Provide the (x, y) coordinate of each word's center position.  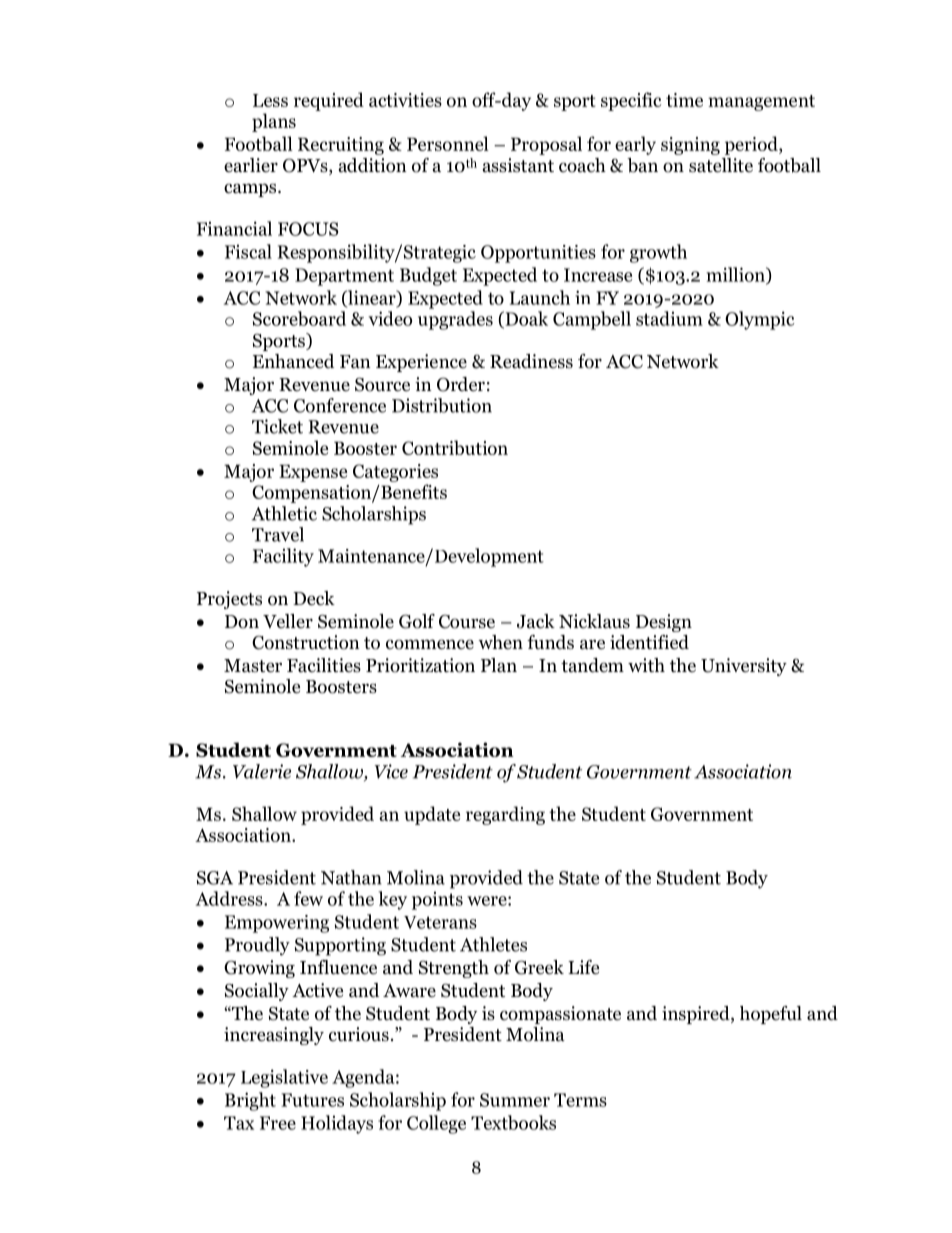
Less (270, 100)
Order (461, 384)
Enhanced (293, 361)
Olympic (760, 320)
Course (467, 622)
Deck (314, 598)
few (308, 898)
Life (583, 967)
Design (664, 623)
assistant (518, 165)
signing (690, 146)
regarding (505, 815)
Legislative (284, 1078)
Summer (515, 1100)
